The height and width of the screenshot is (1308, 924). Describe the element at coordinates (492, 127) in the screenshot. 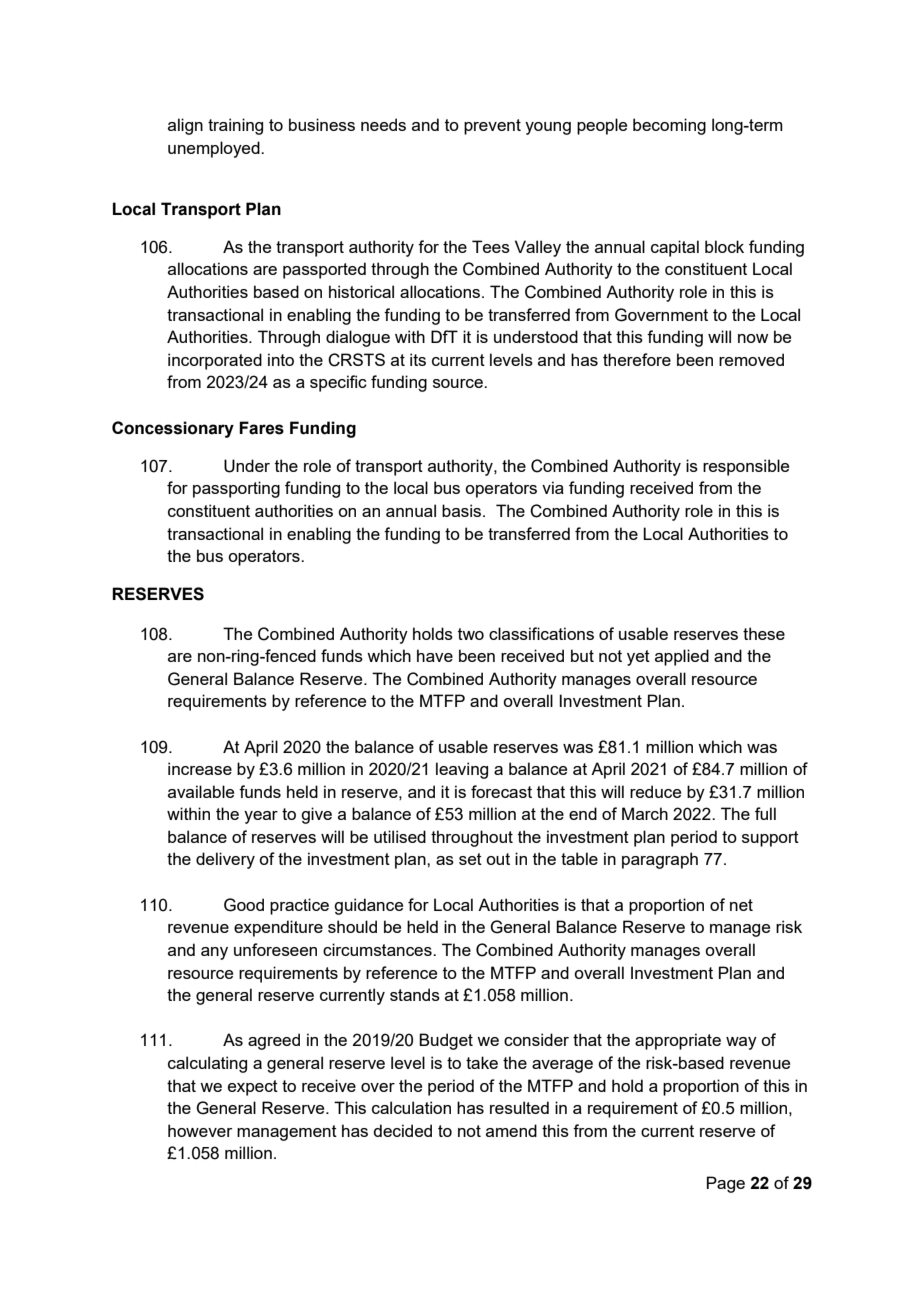

I see `prevent` at that location.
